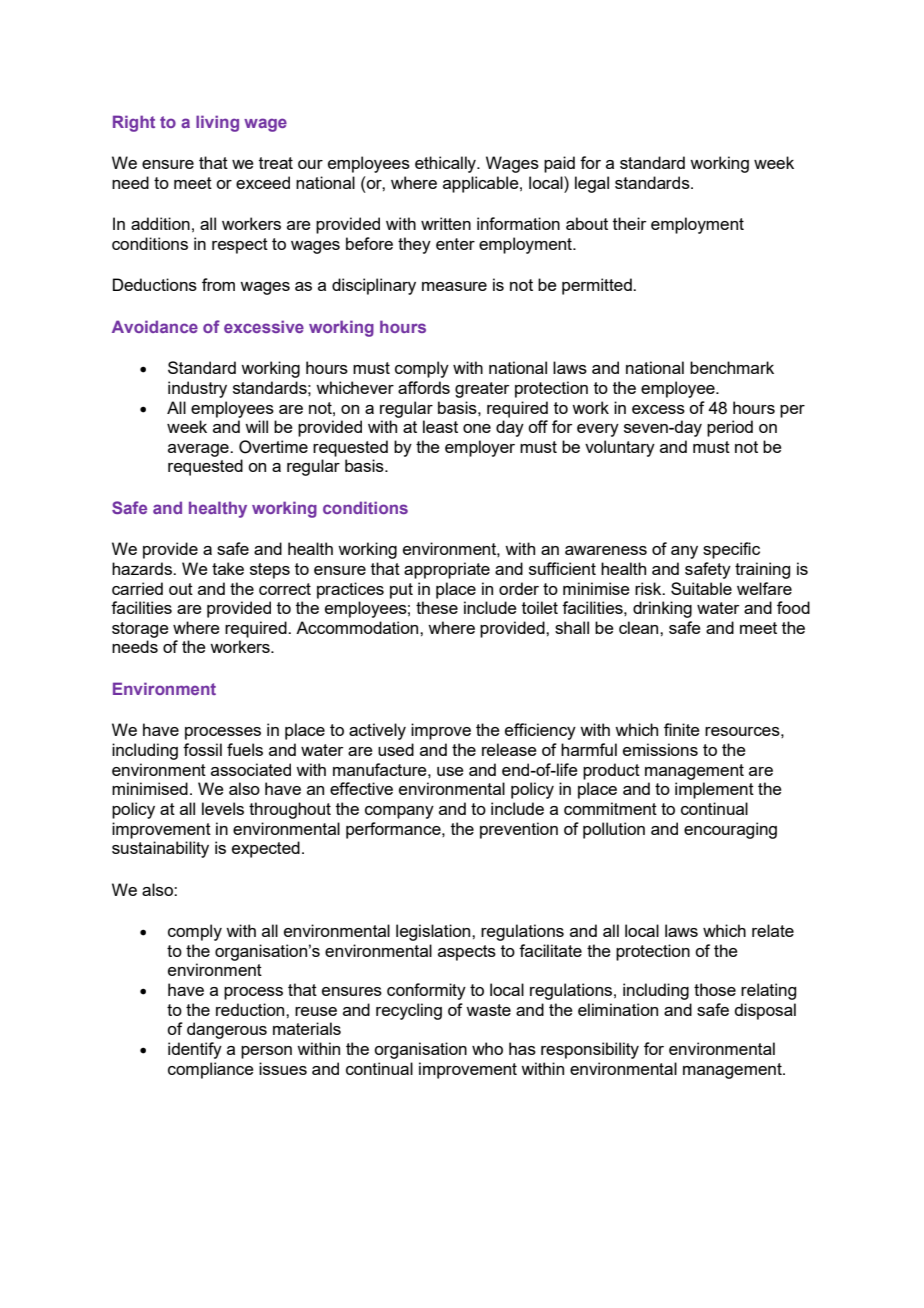  I want to click on take, so click(228, 568).
